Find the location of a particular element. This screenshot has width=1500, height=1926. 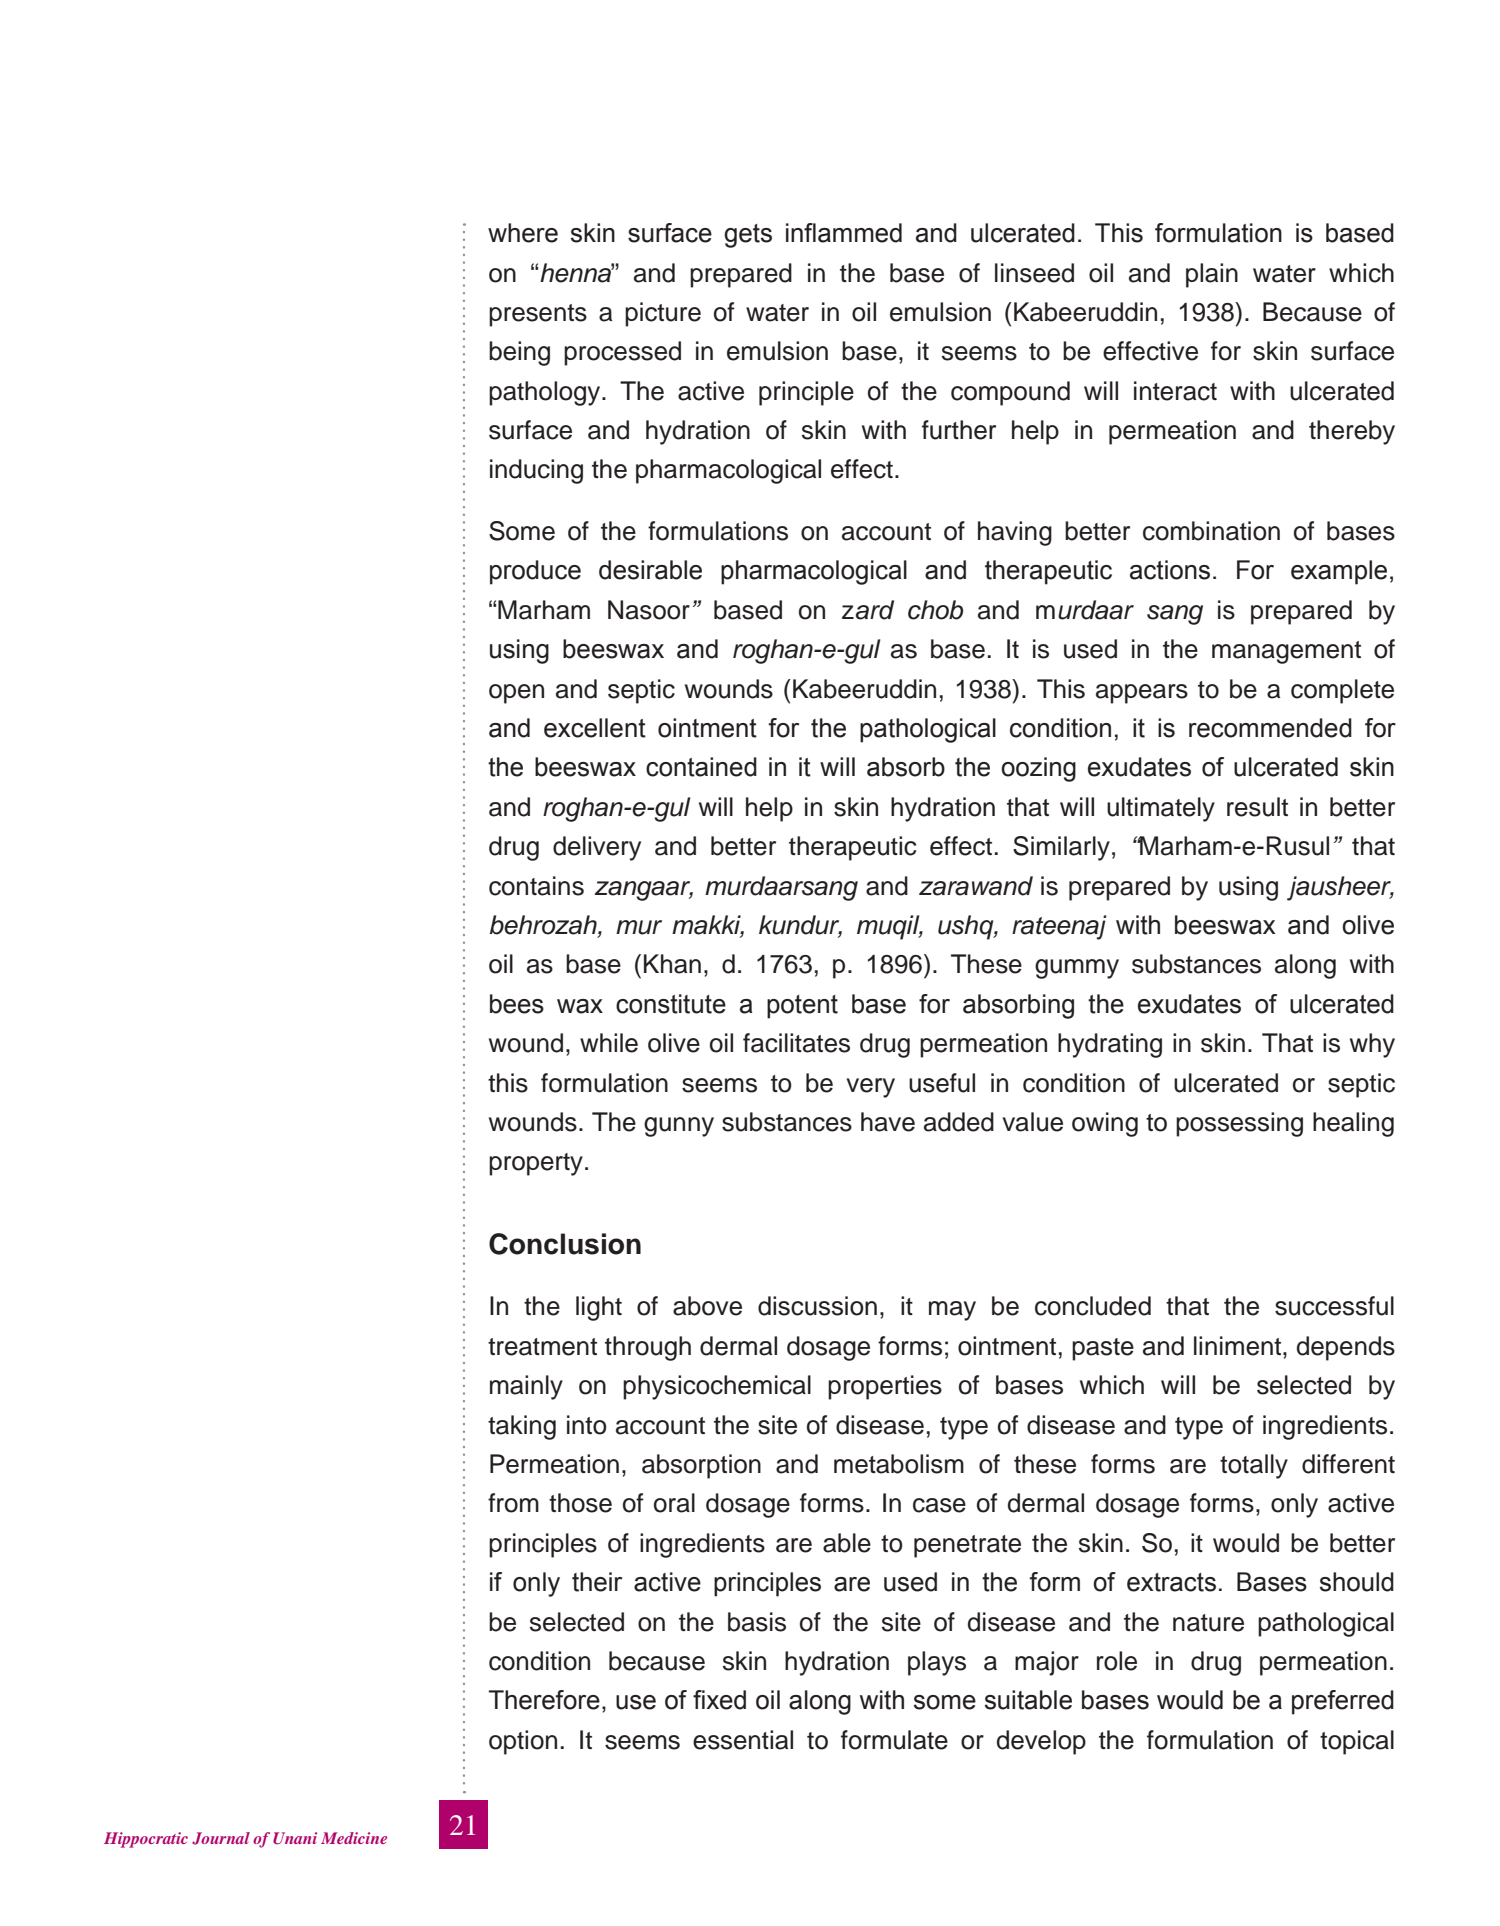

plain is located at coordinates (1212, 275).
